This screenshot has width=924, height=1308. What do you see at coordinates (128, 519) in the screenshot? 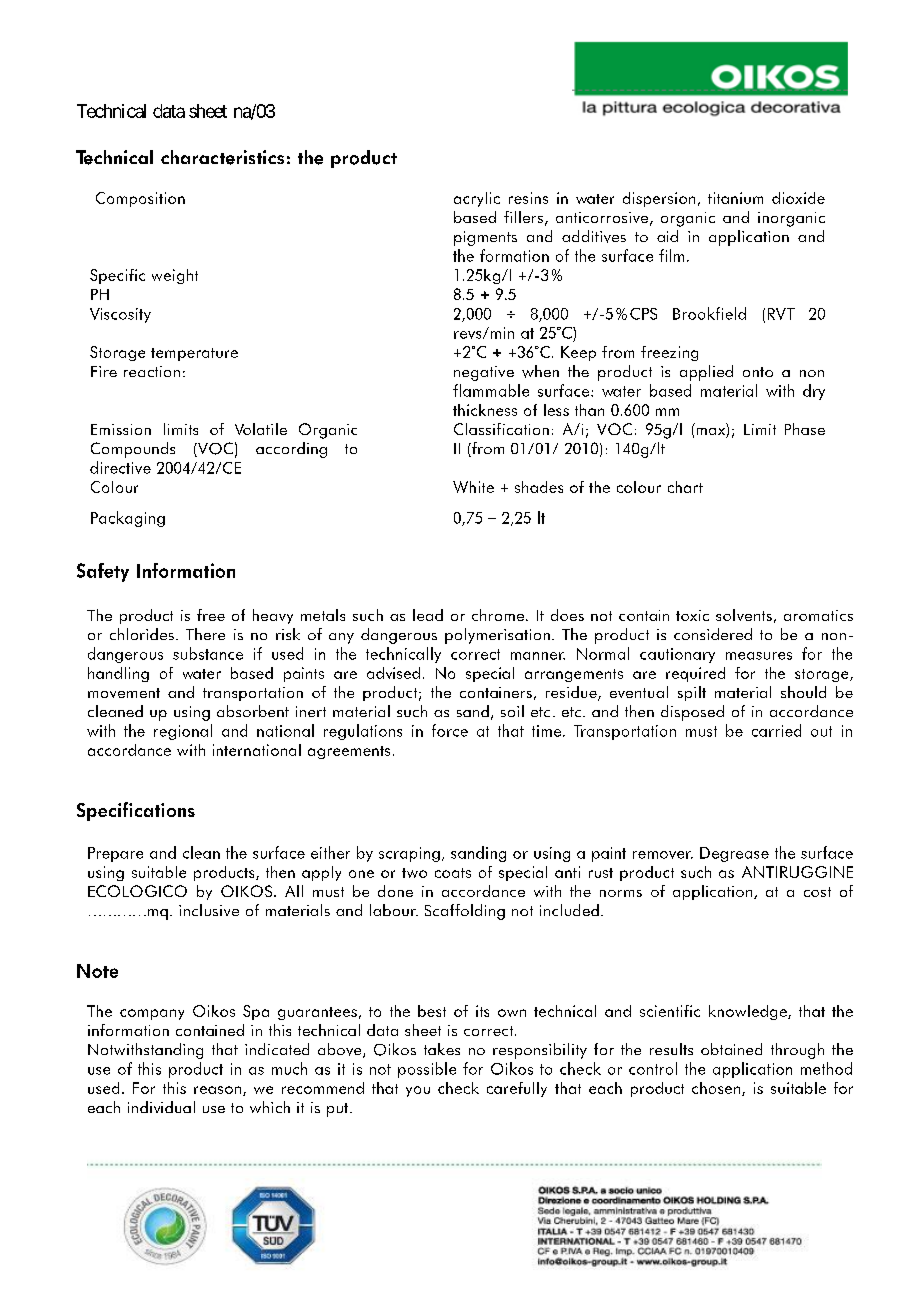
I see `Packaging` at bounding box center [128, 519].
